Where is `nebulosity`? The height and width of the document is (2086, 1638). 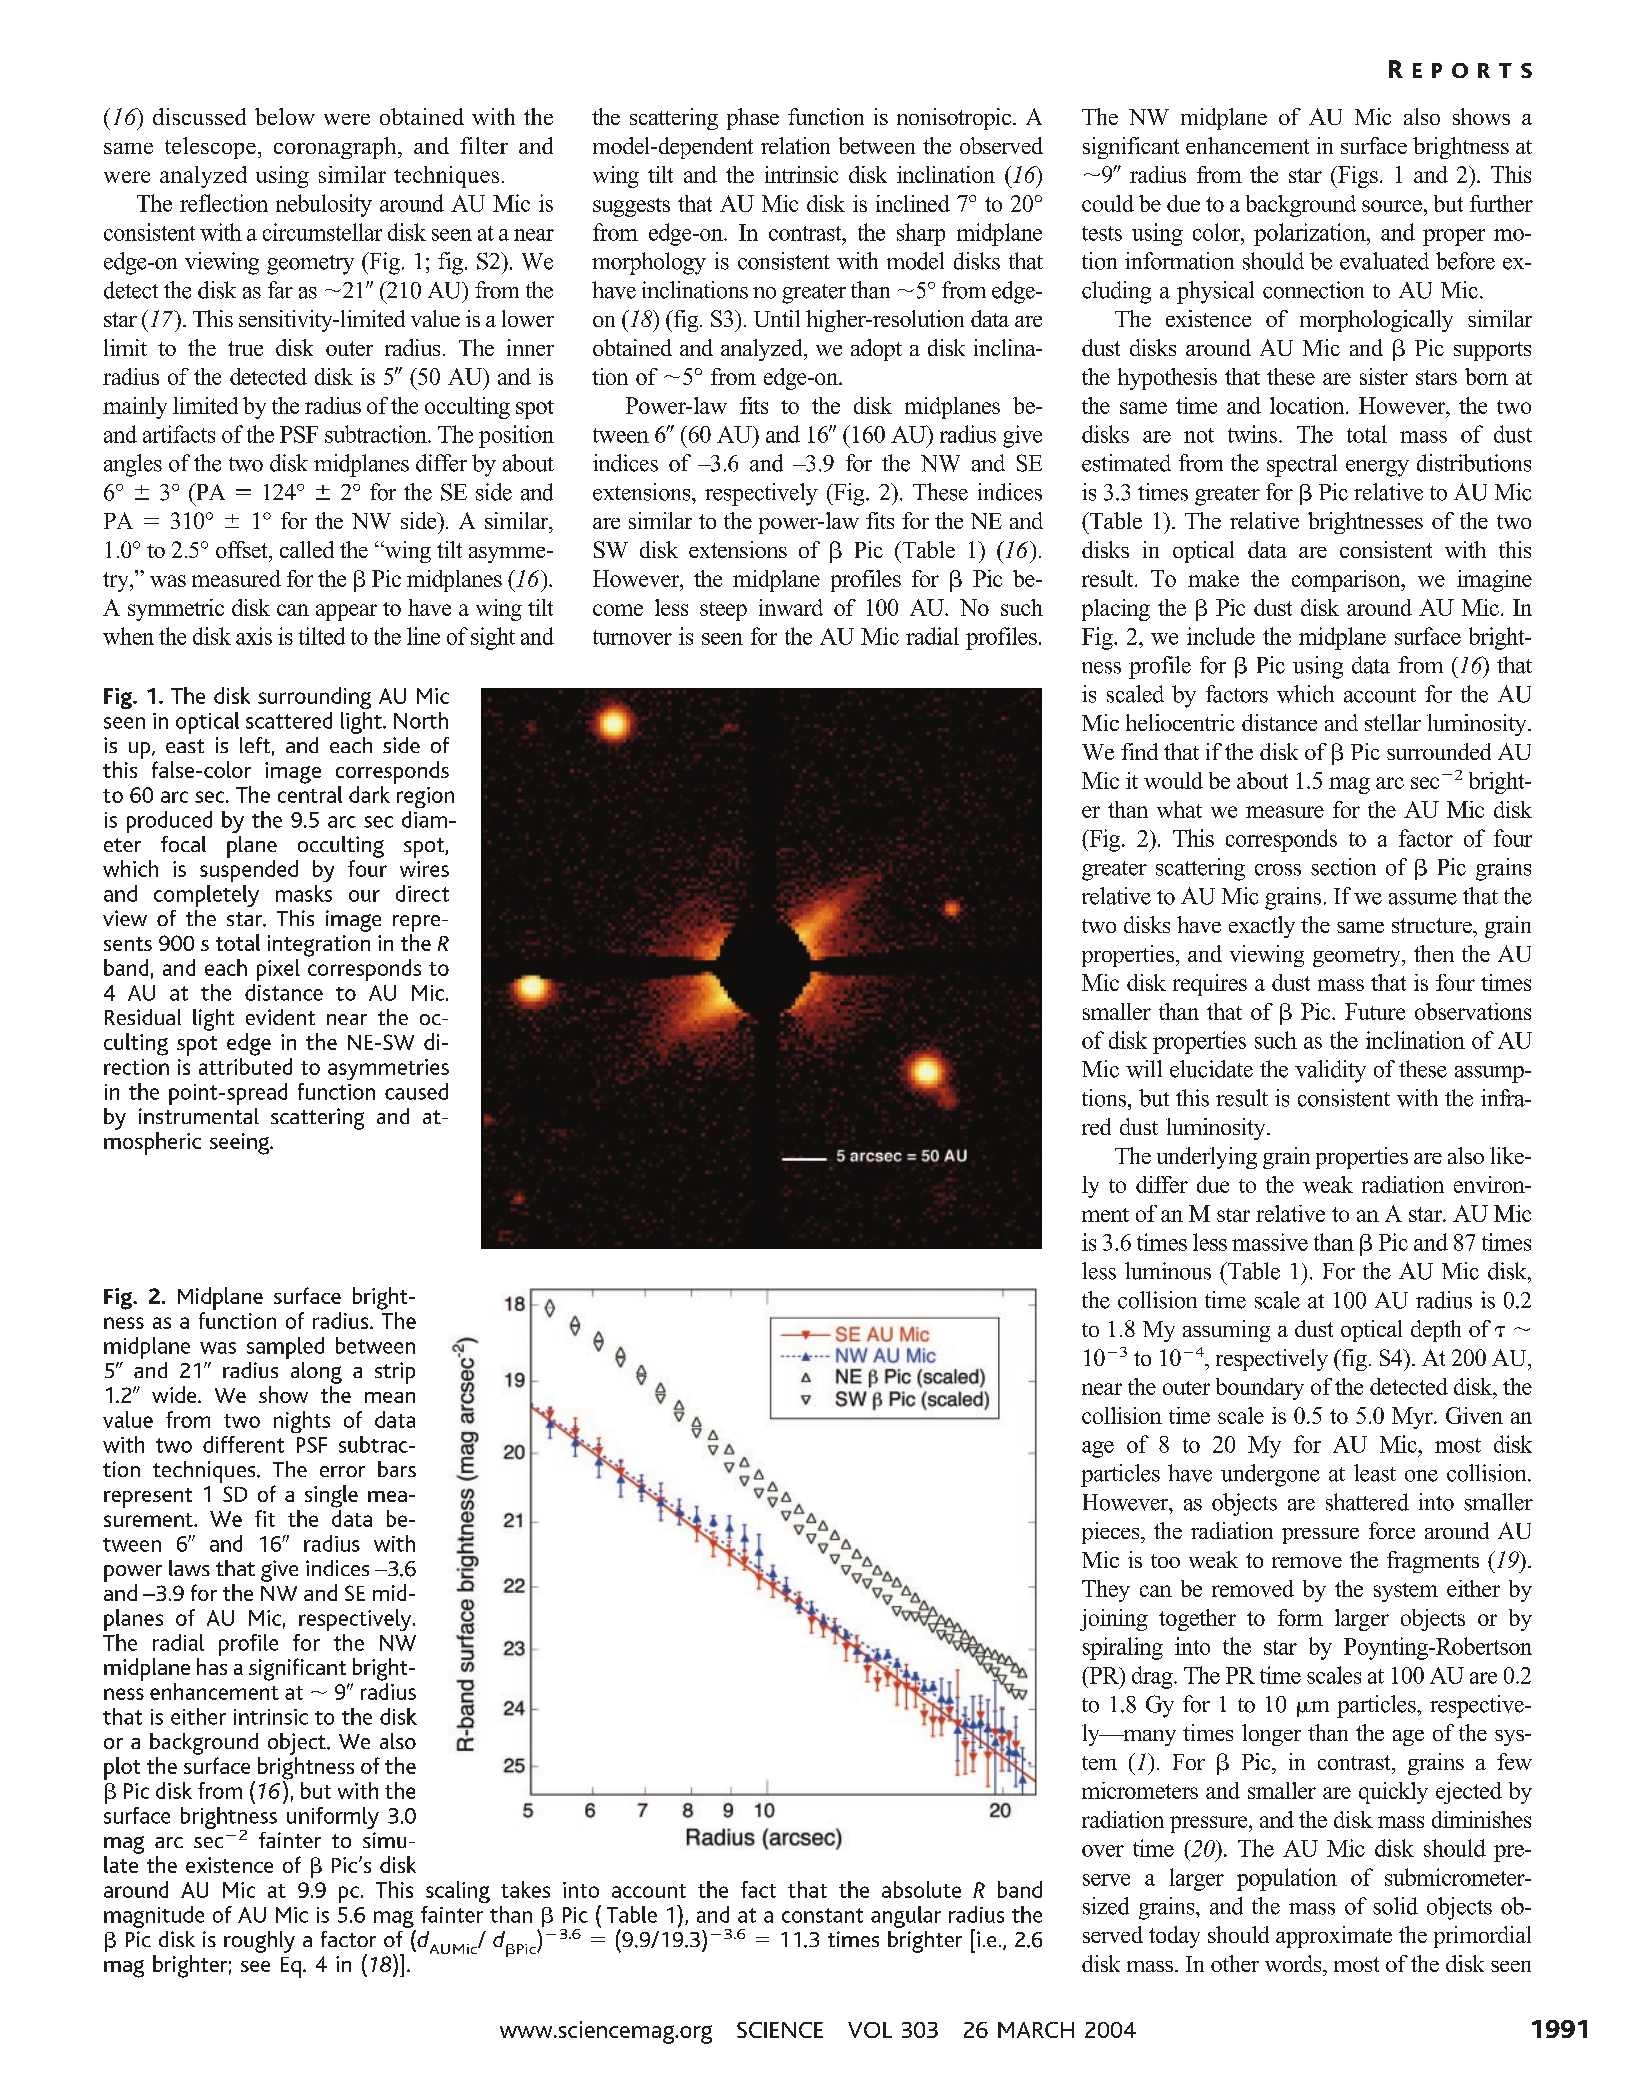 nebulosity is located at coordinates (324, 205).
